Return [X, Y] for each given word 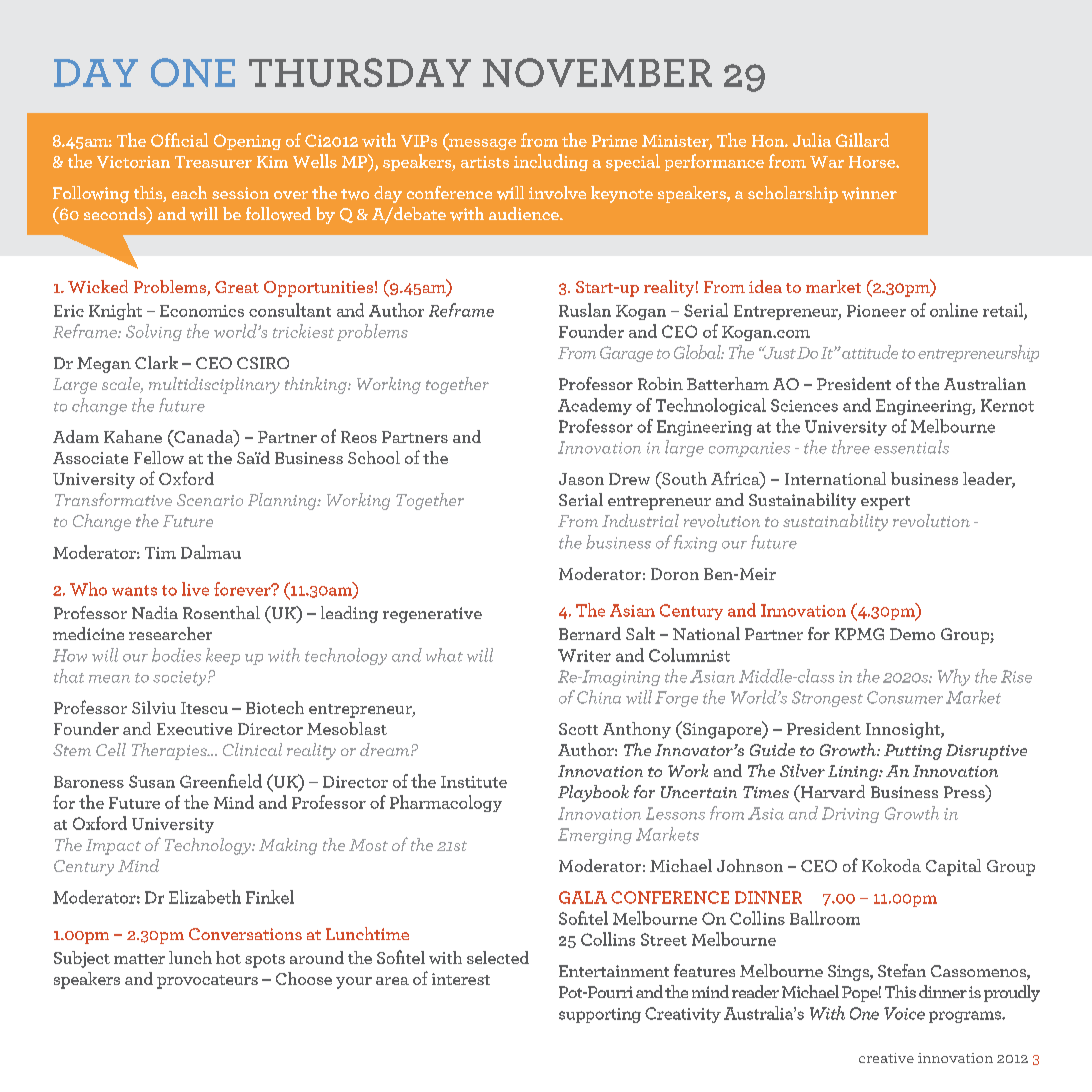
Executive [194, 729]
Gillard [862, 140]
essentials [911, 447]
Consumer [905, 697]
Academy [595, 406]
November [597, 72]
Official [179, 140]
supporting [600, 1015]
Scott [578, 729]
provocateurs [207, 982]
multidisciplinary [214, 385]
